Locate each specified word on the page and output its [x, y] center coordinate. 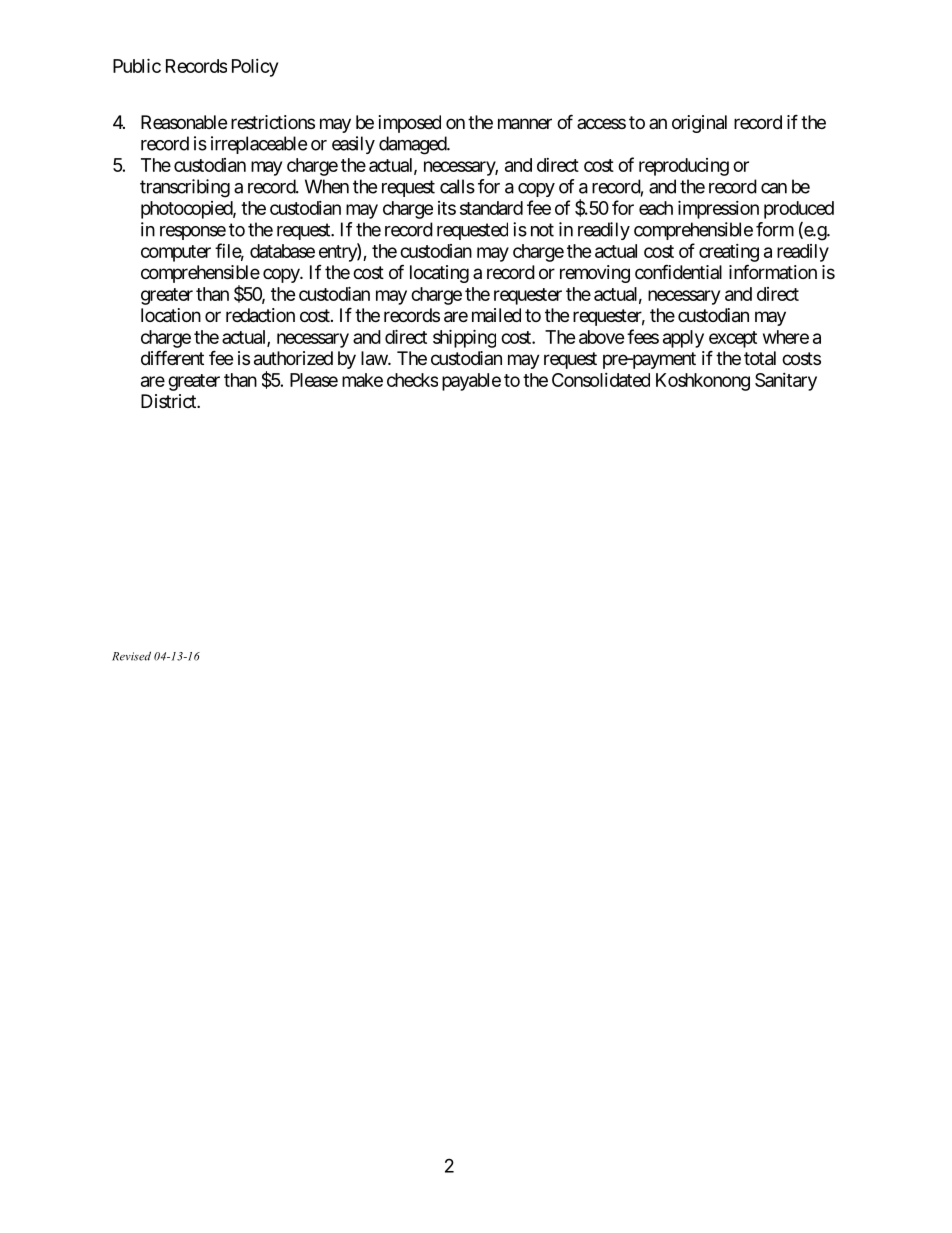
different [172, 357]
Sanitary [786, 382]
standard [491, 208]
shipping [464, 338]
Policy [255, 68]
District [169, 401]
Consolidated [601, 380]
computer [176, 253]
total [760, 358]
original [699, 124]
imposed [410, 124]
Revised [131, 656]
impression [718, 209]
